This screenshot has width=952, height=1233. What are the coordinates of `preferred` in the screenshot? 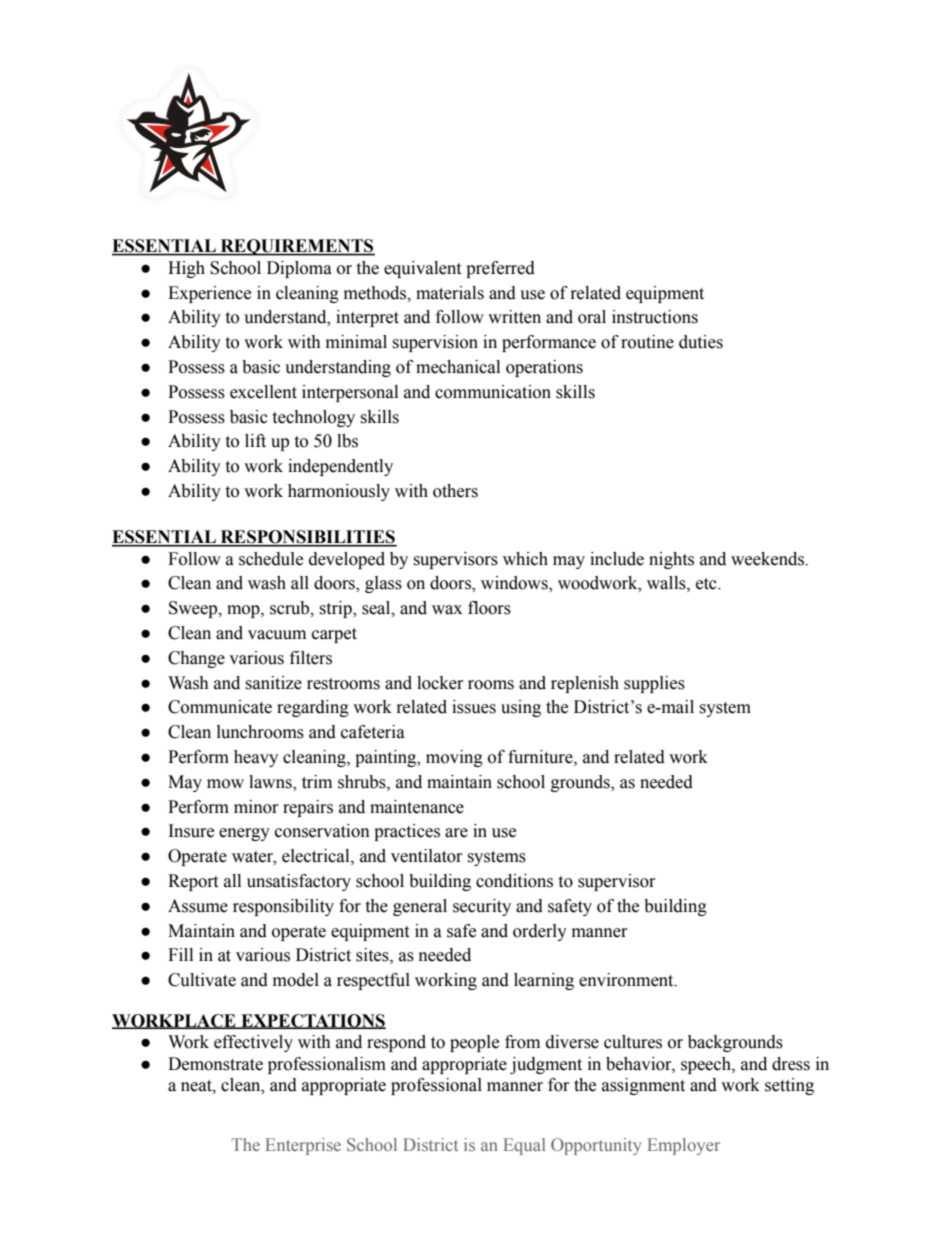 It's located at (500, 269).
